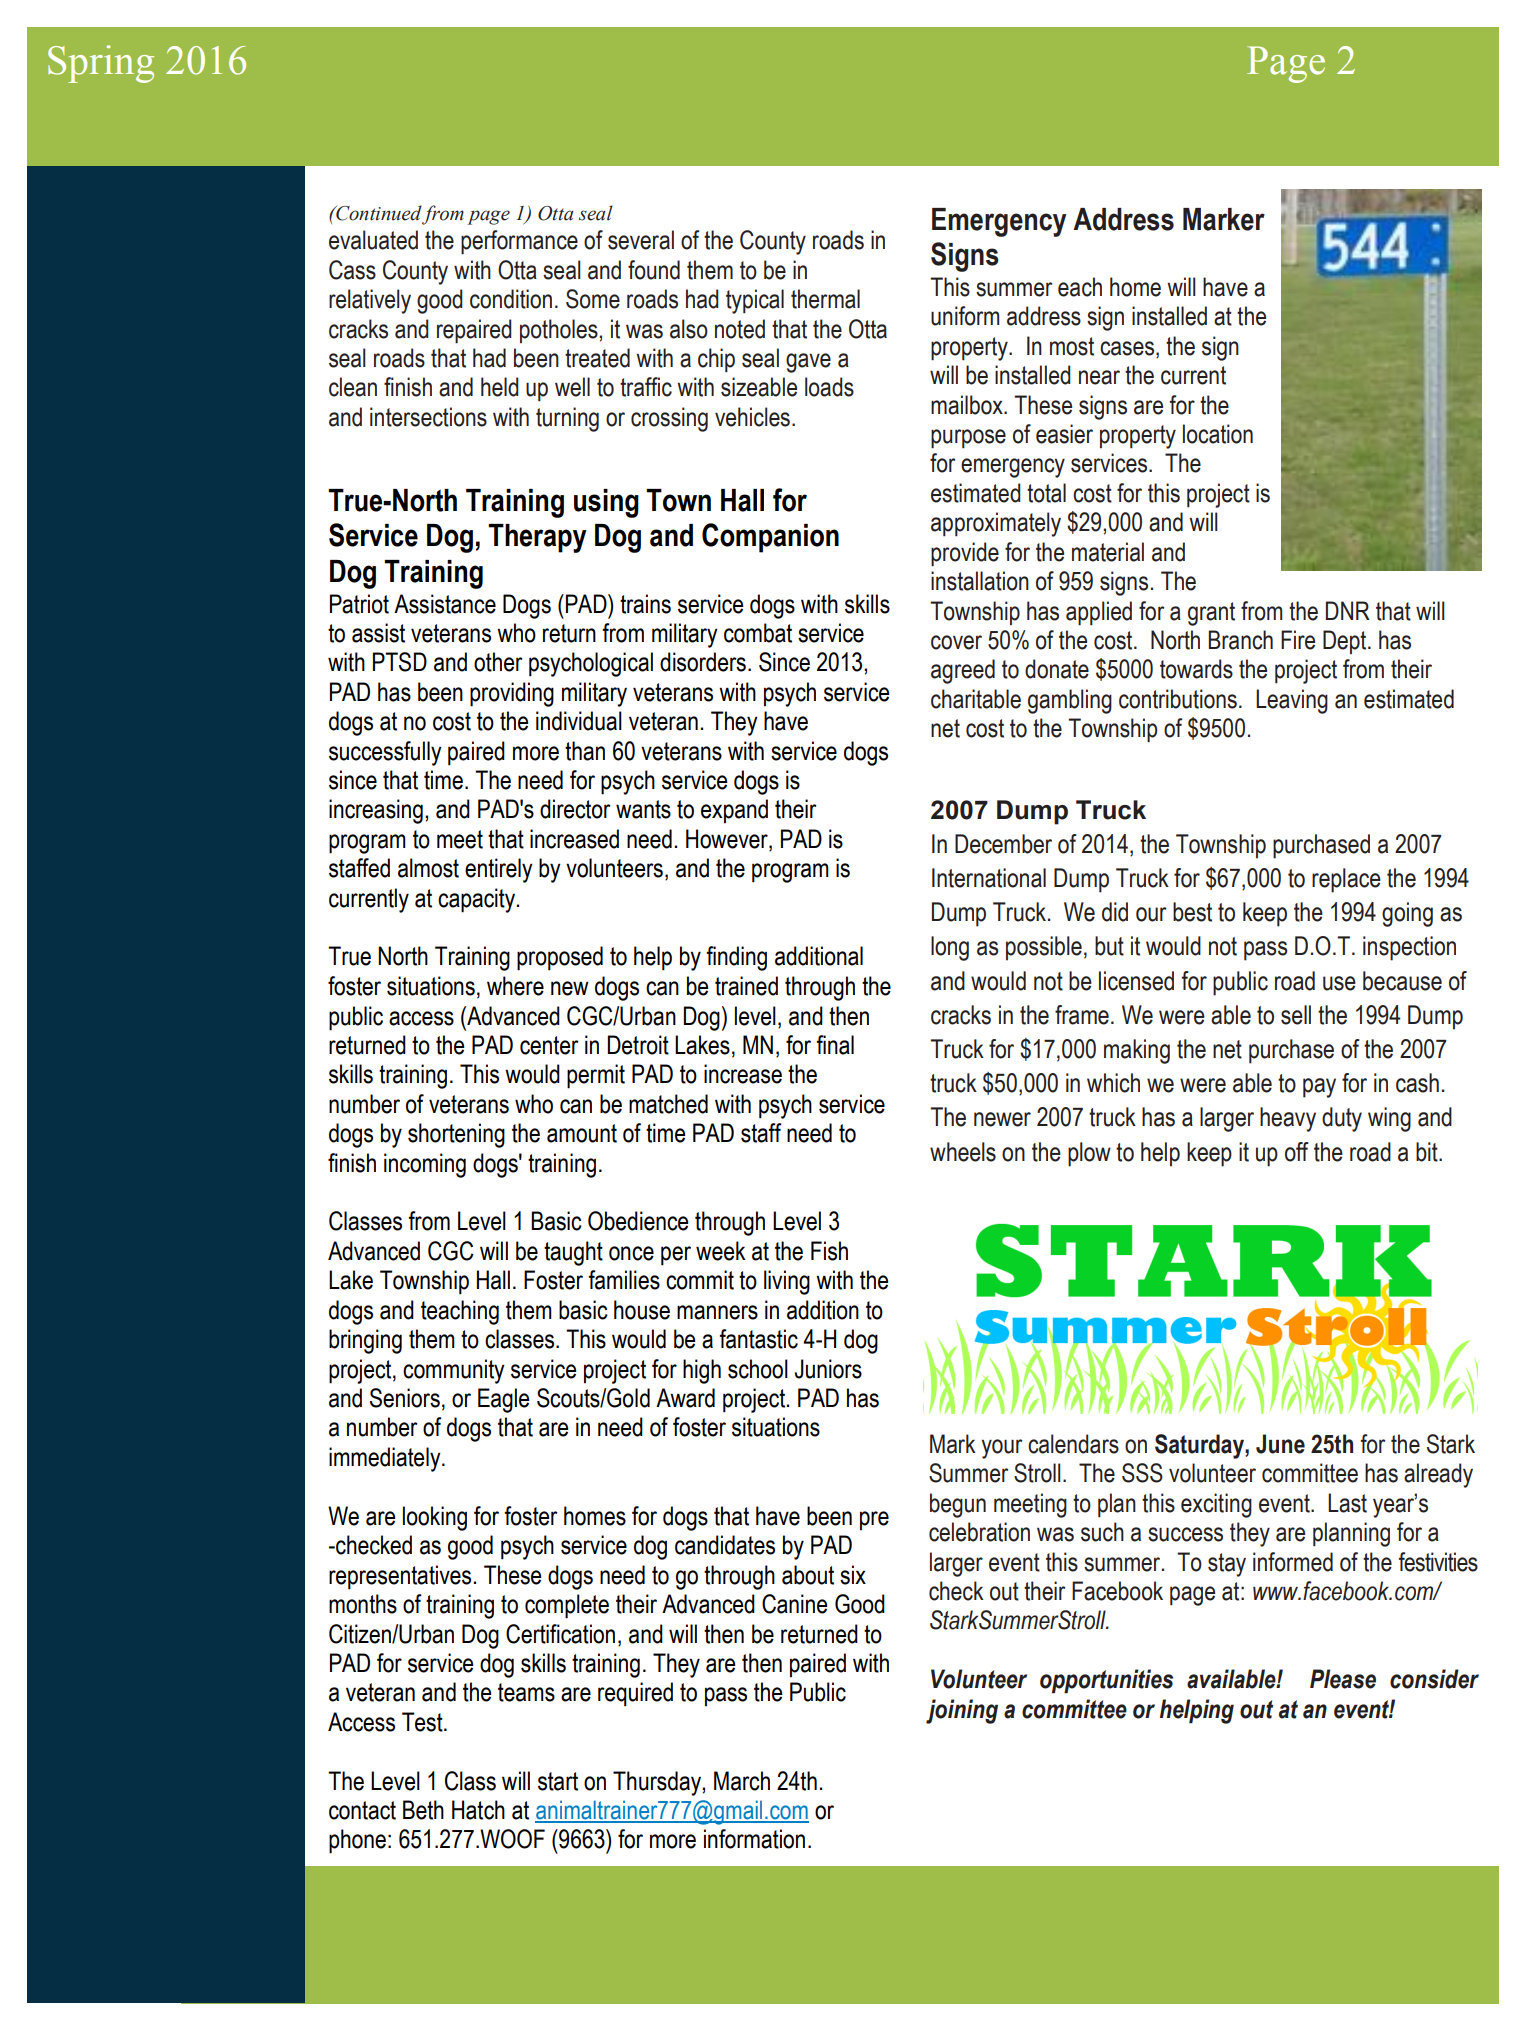  What do you see at coordinates (758, 633) in the screenshot?
I see `combat` at bounding box center [758, 633].
